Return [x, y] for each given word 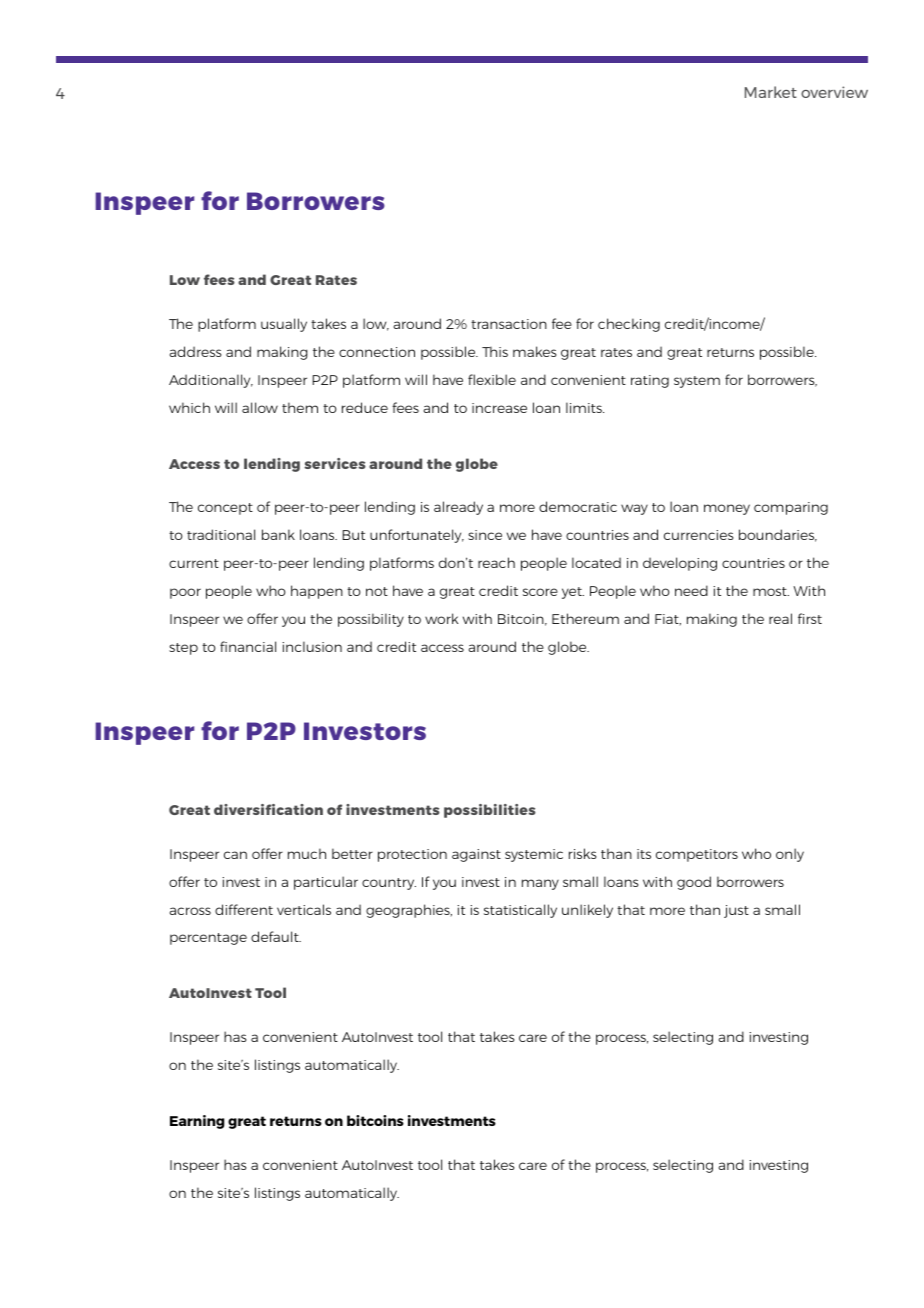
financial [248, 646]
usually [284, 325]
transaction [509, 324]
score [540, 592]
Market [771, 92]
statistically [520, 911]
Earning [197, 1122]
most [771, 591]
